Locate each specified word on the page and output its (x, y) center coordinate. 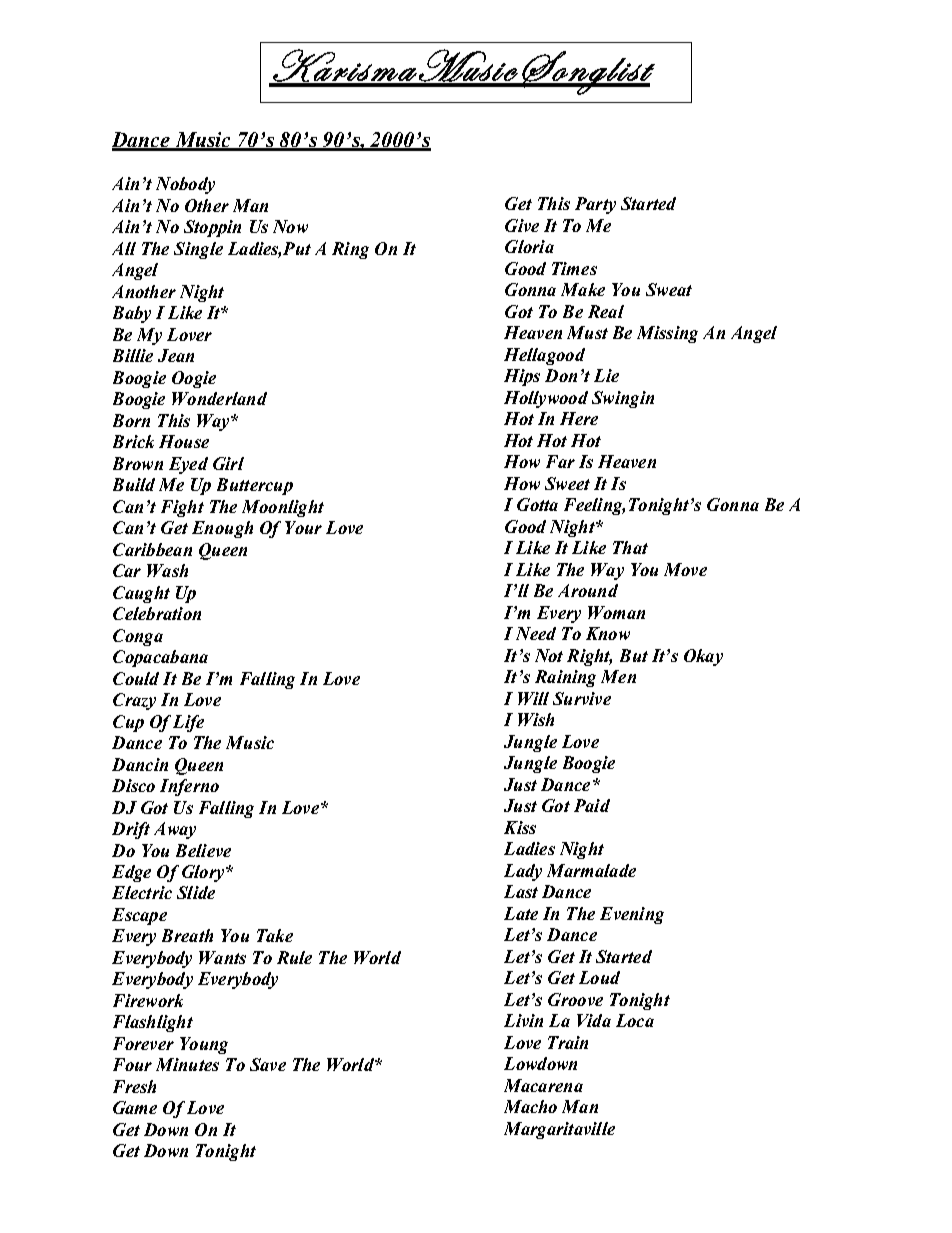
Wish (536, 719)
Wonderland (219, 398)
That (630, 547)
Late (521, 913)
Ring (350, 250)
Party (595, 205)
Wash (167, 570)
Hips (522, 377)
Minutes (187, 1064)
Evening (632, 915)
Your (303, 527)
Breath (187, 935)
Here (579, 418)
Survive (582, 698)
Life (188, 723)
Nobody (185, 185)
